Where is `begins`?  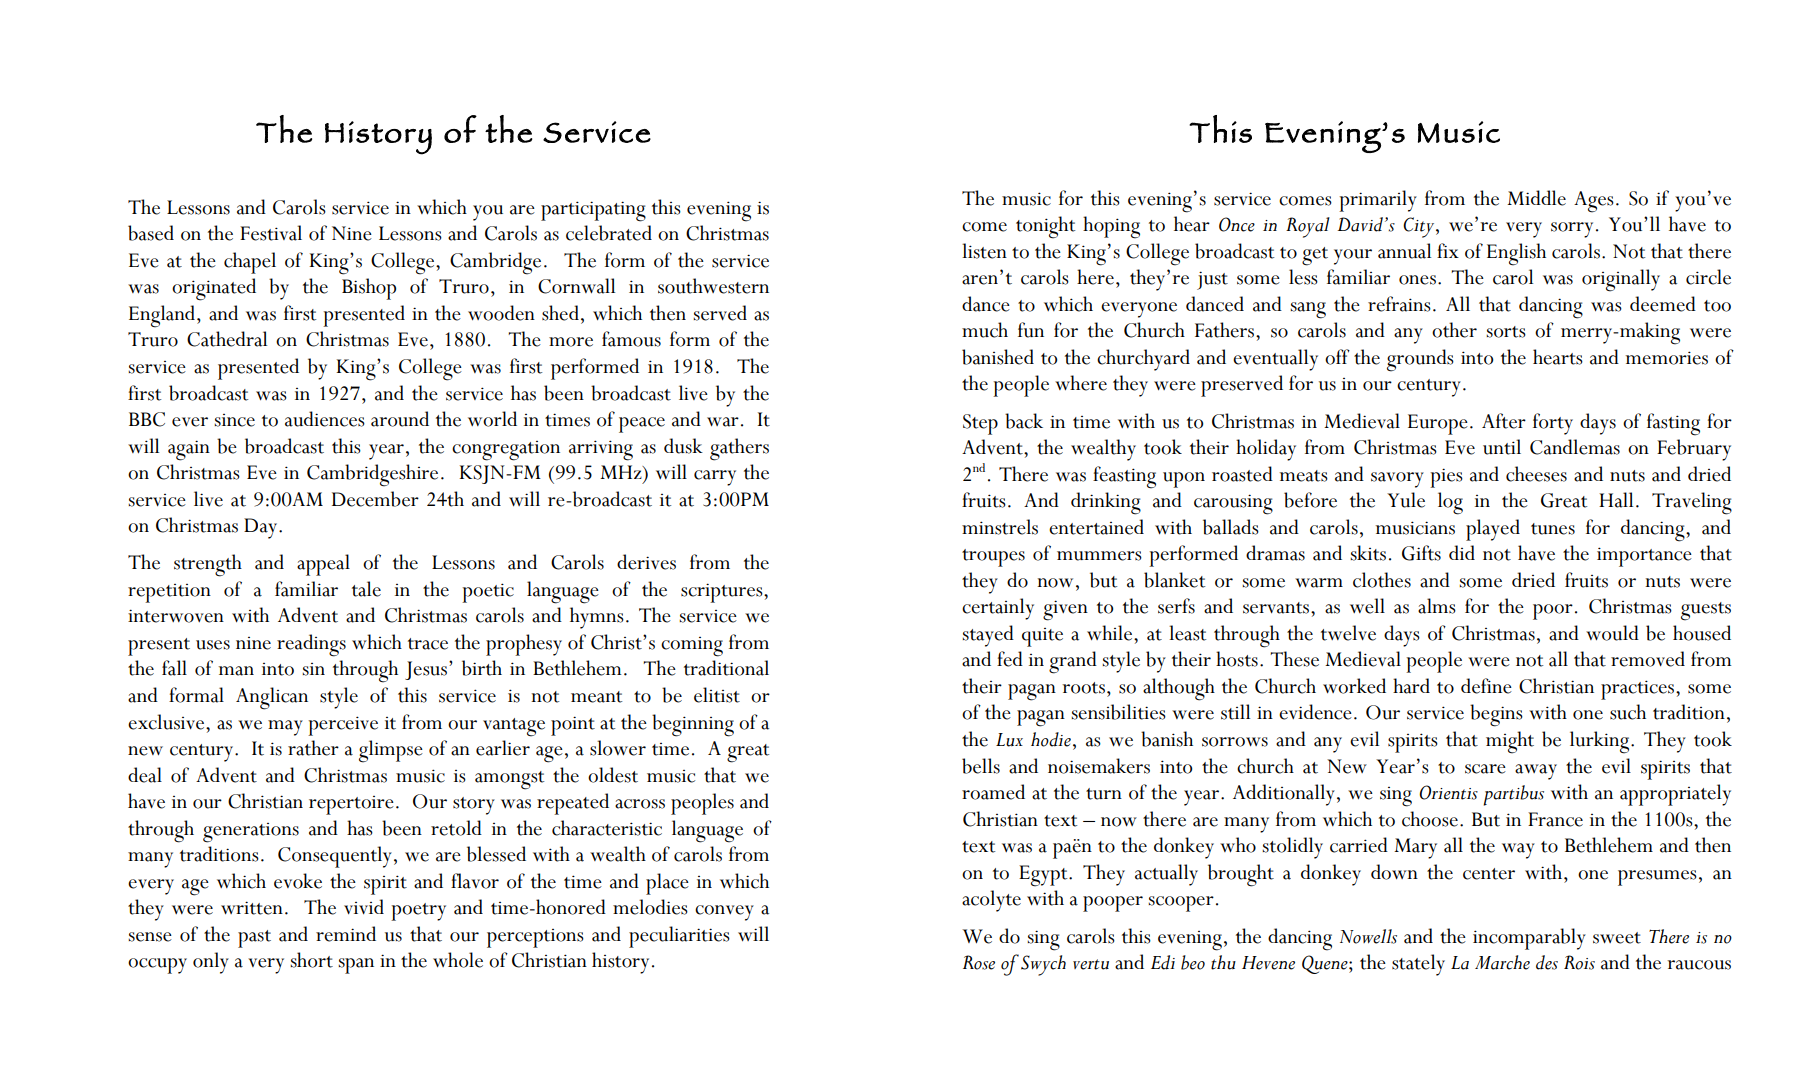
begins is located at coordinates (1496, 715).
